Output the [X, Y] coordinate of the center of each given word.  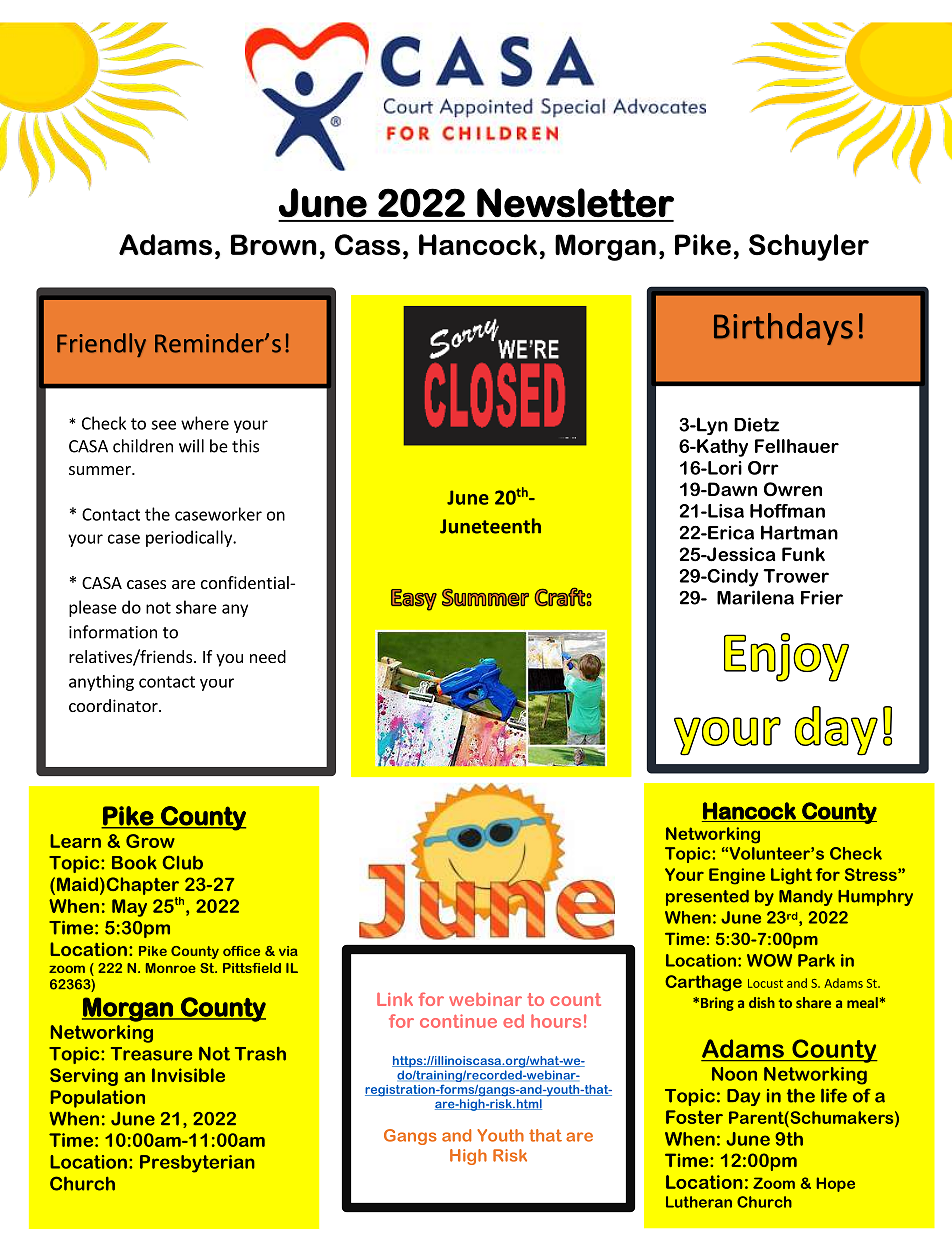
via [288, 951]
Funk [803, 554]
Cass [367, 245]
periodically [190, 538]
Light [791, 876]
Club [182, 862]
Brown [274, 244]
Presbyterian [197, 1164]
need [268, 656]
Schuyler [809, 247]
